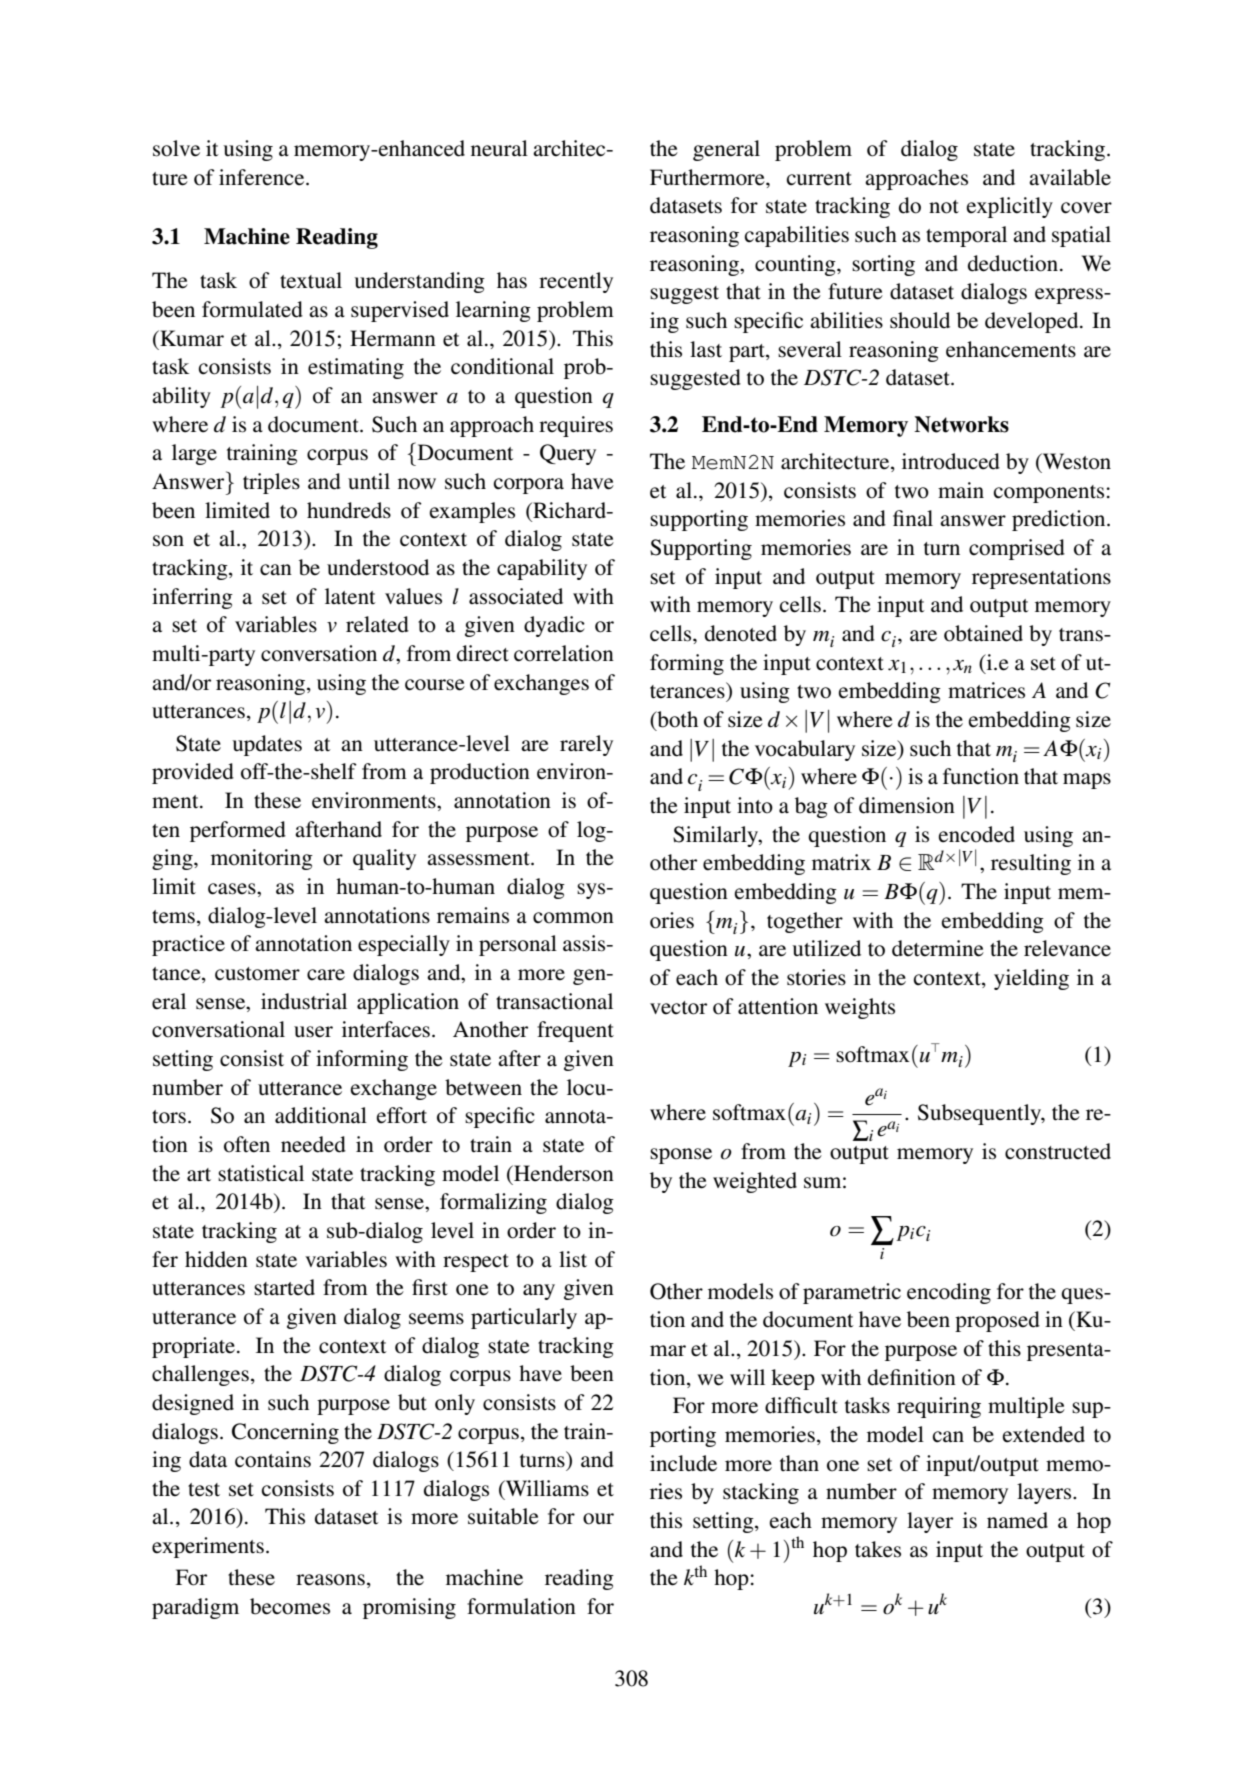  What do you see at coordinates (554, 626) in the document?
I see `dyadic` at bounding box center [554, 626].
